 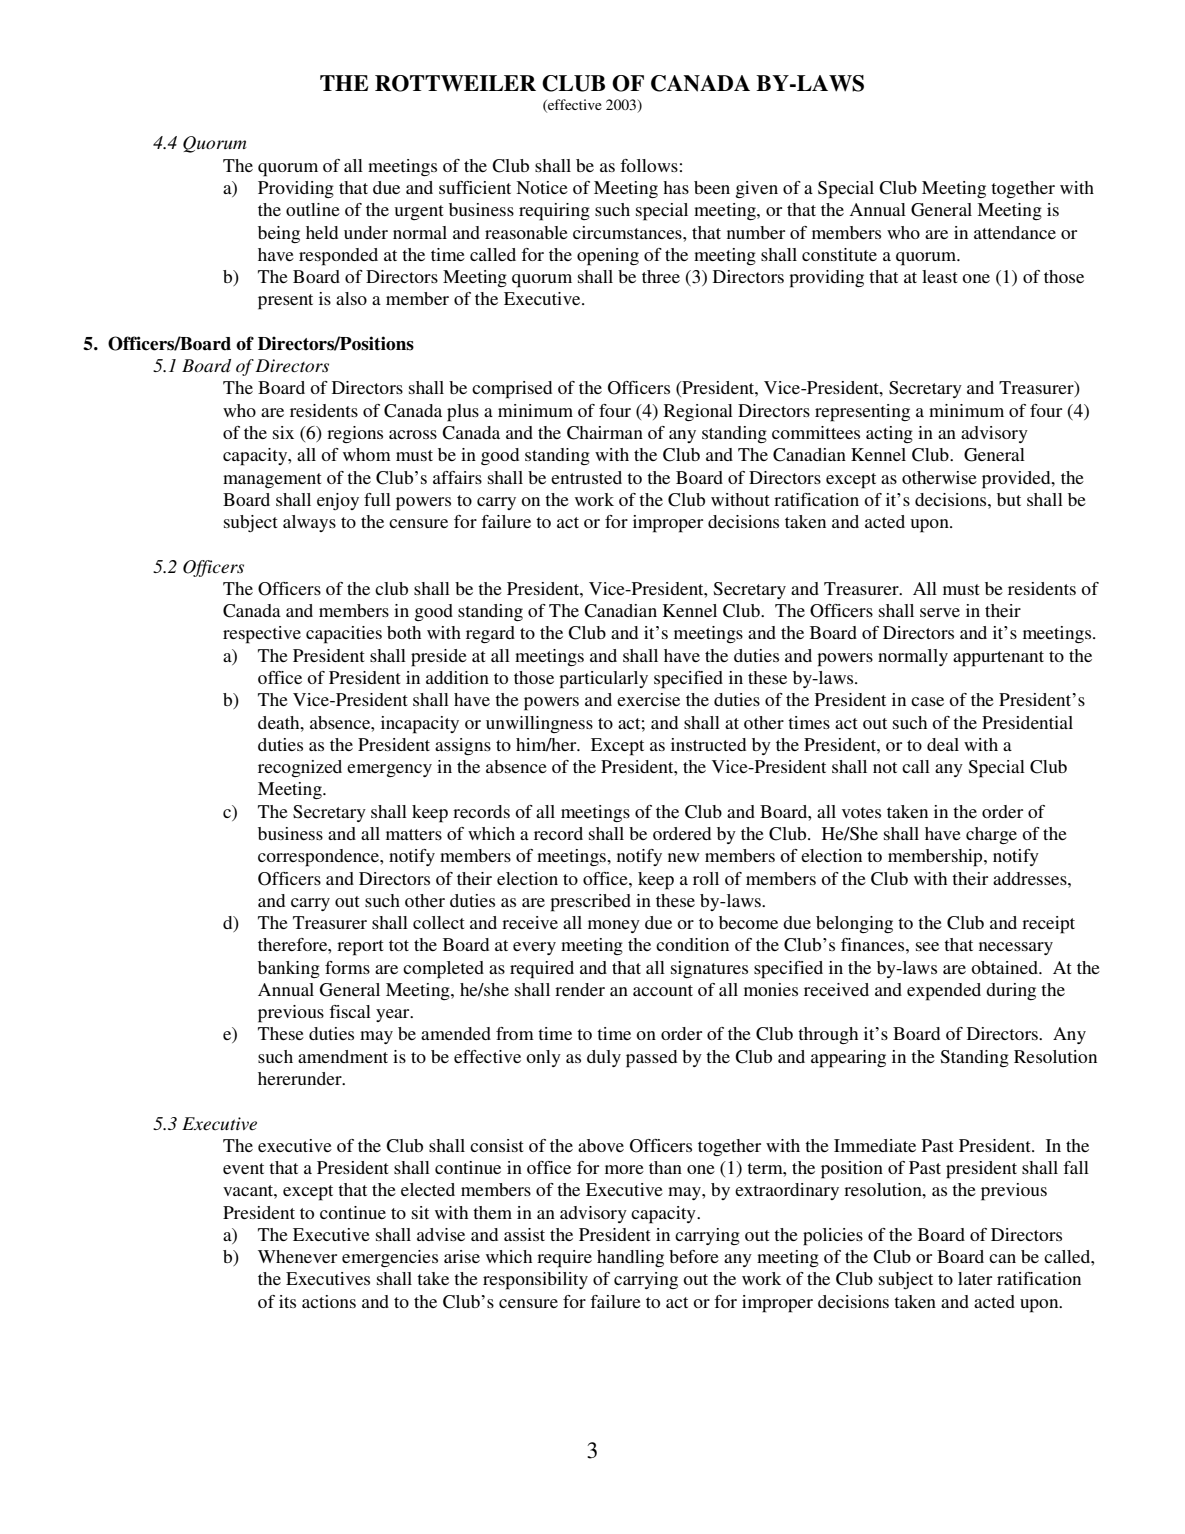 What do you see at coordinates (389, 770) in the screenshot?
I see `emergency` at bounding box center [389, 770].
